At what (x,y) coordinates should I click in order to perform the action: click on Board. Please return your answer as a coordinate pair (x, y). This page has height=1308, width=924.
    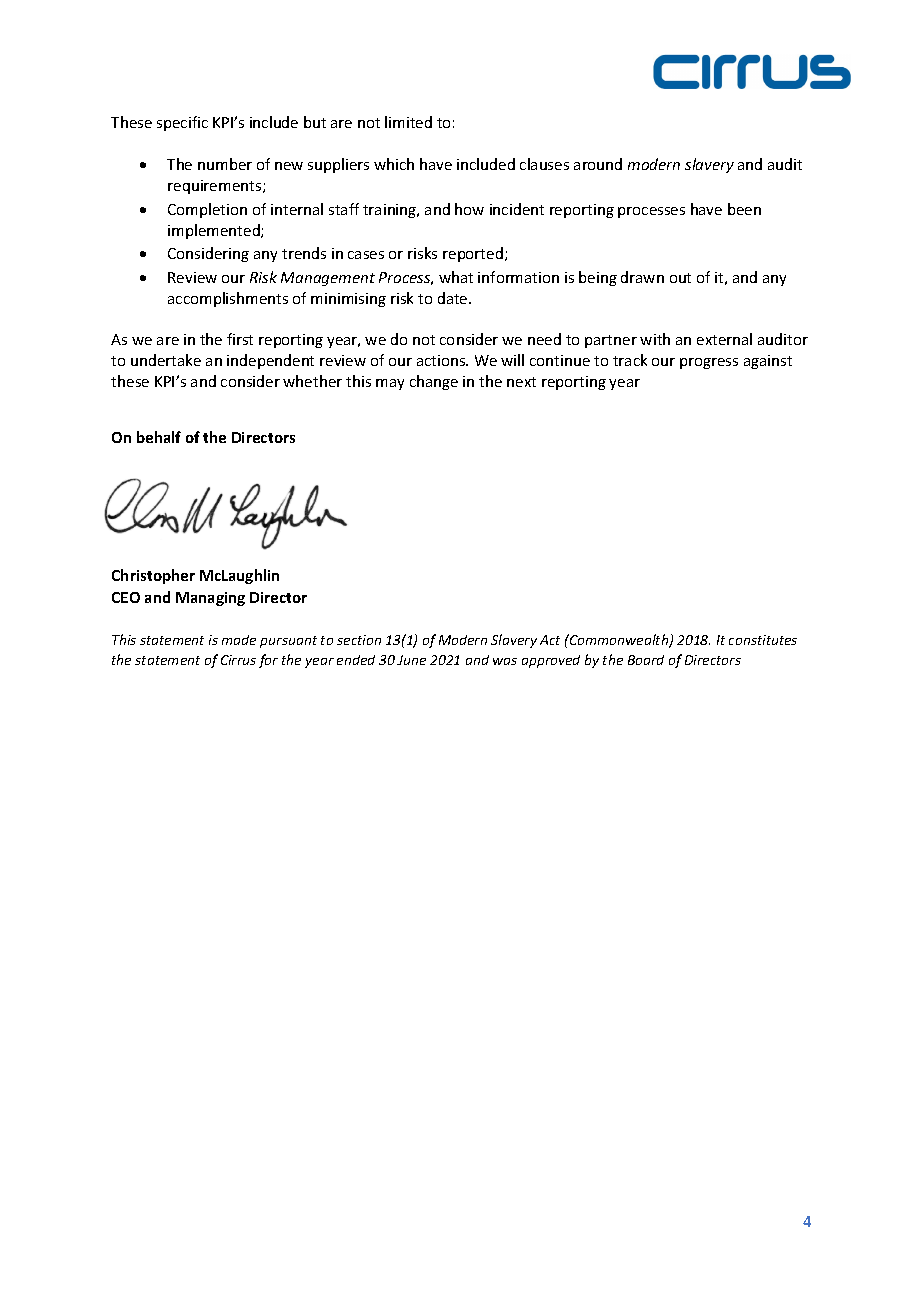
    Looking at the image, I should click on (646, 660).
